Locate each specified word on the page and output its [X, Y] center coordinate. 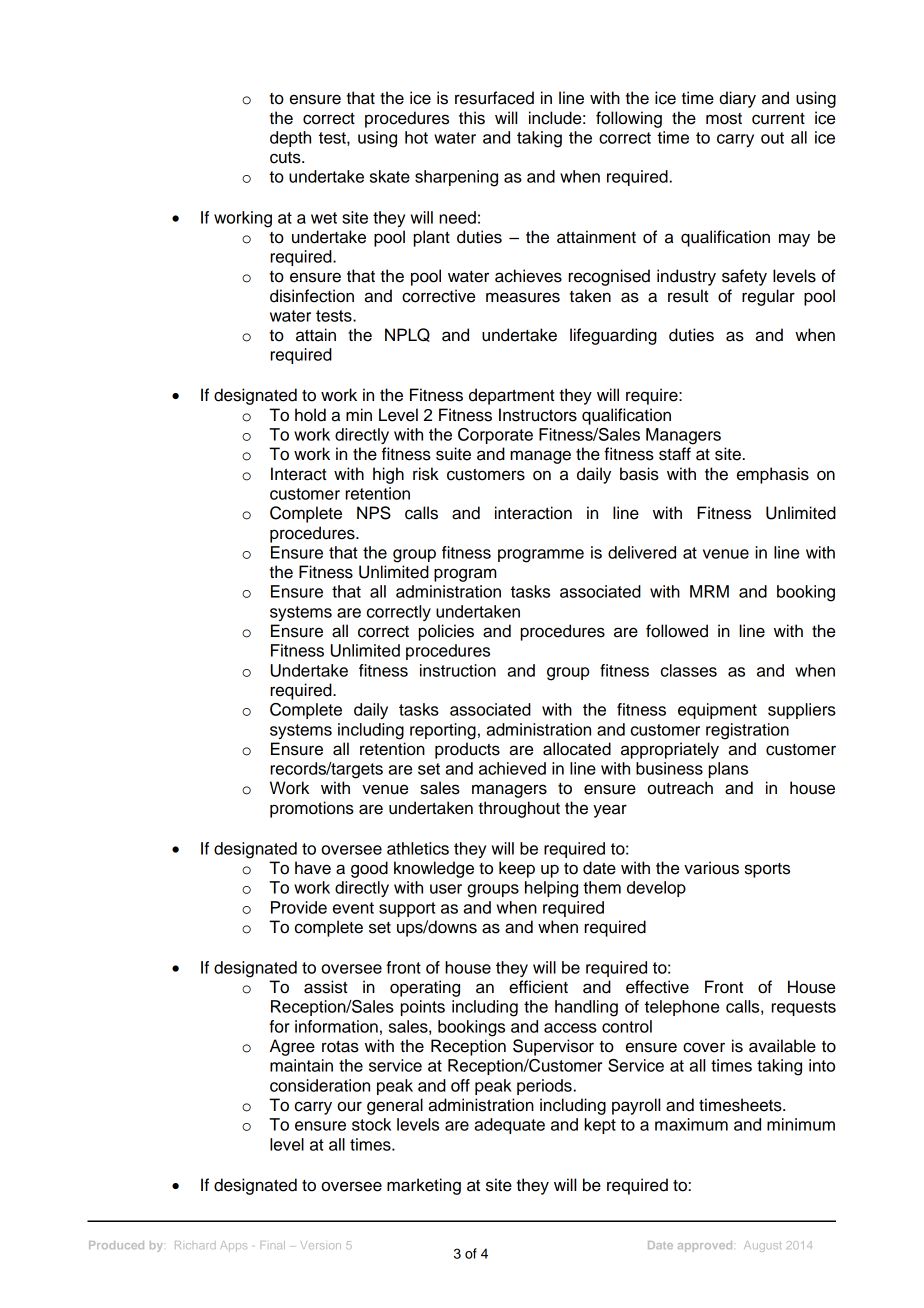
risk [426, 474]
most [724, 119]
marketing [424, 1186]
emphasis [773, 475]
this [472, 118]
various [711, 868]
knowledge [434, 869]
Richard [195, 1245]
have [313, 868]
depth [290, 139]
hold [310, 415]
